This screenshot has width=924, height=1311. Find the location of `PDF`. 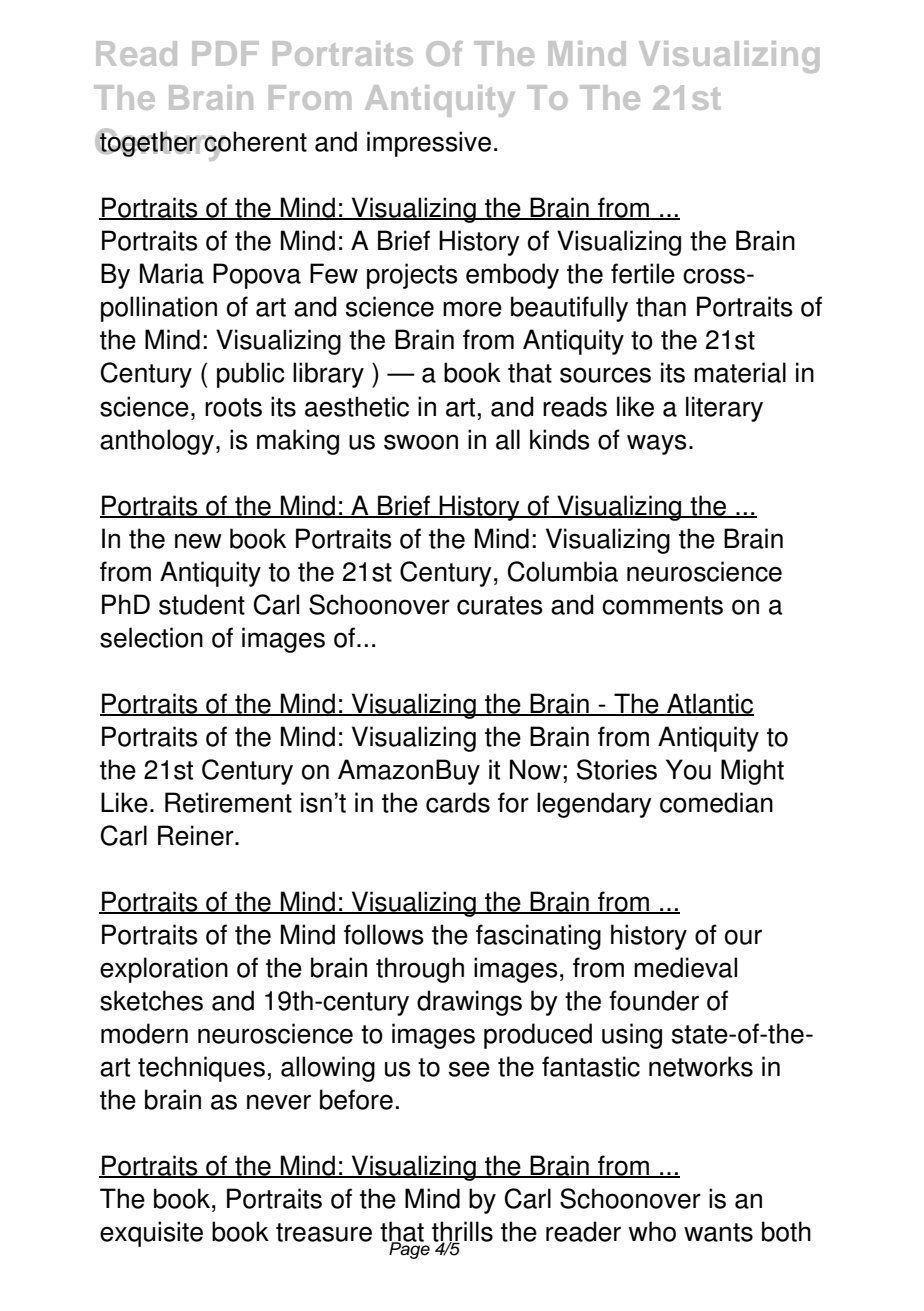

PDF is located at coordinates (225, 53).
